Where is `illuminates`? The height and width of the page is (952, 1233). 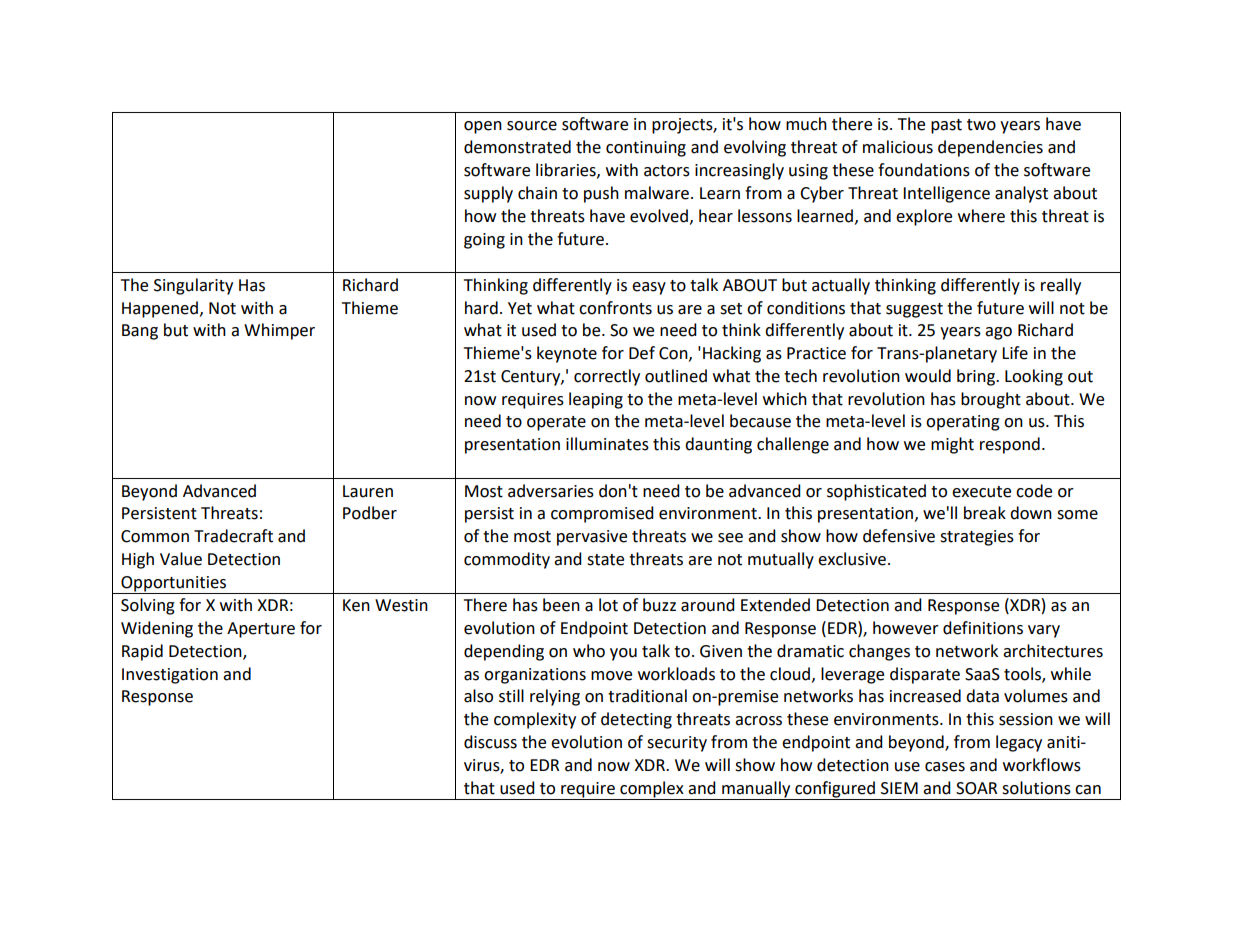
illuminates is located at coordinates (607, 444).
